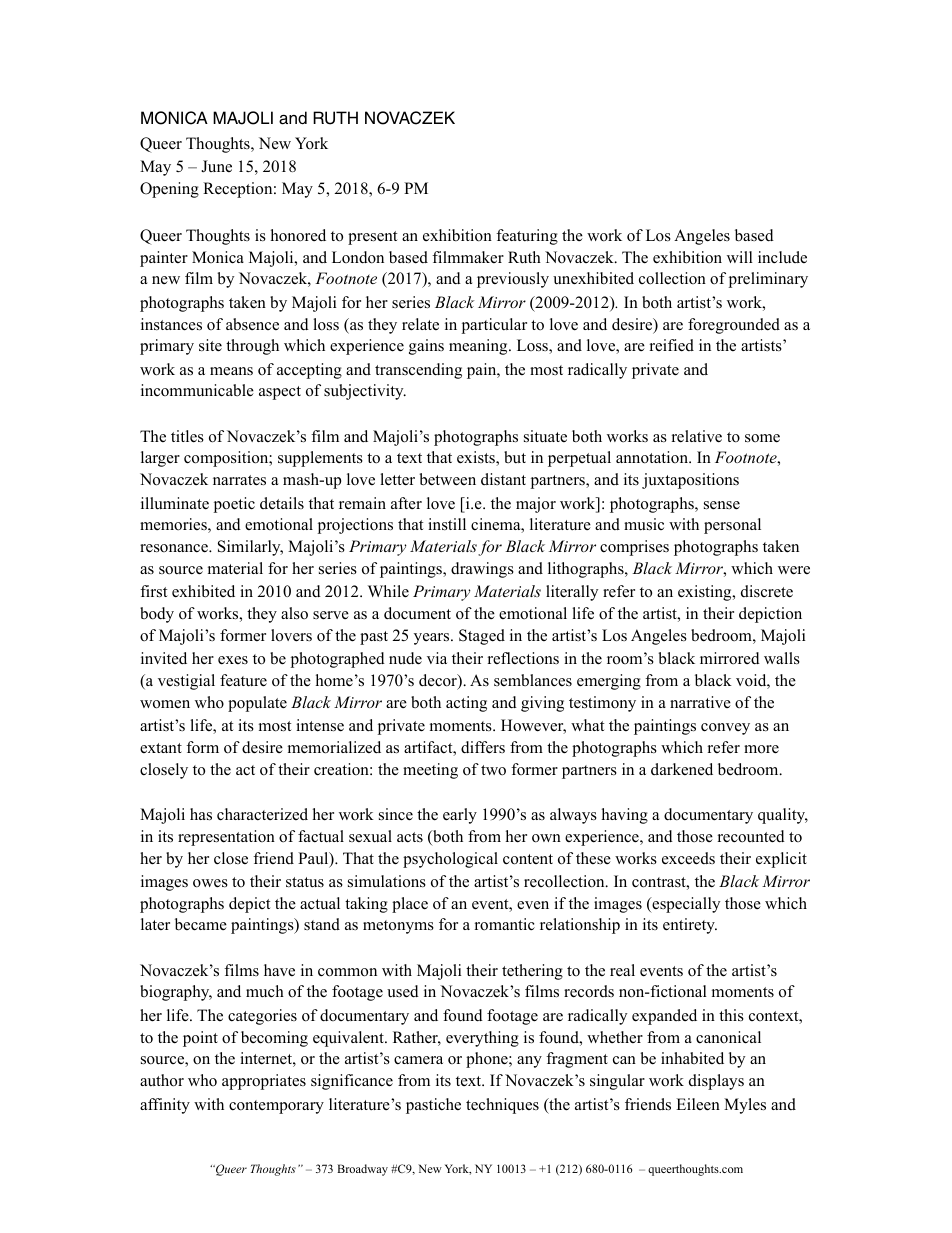 Image resolution: width=952 pixels, height=1233 pixels. I want to click on June, so click(216, 166).
